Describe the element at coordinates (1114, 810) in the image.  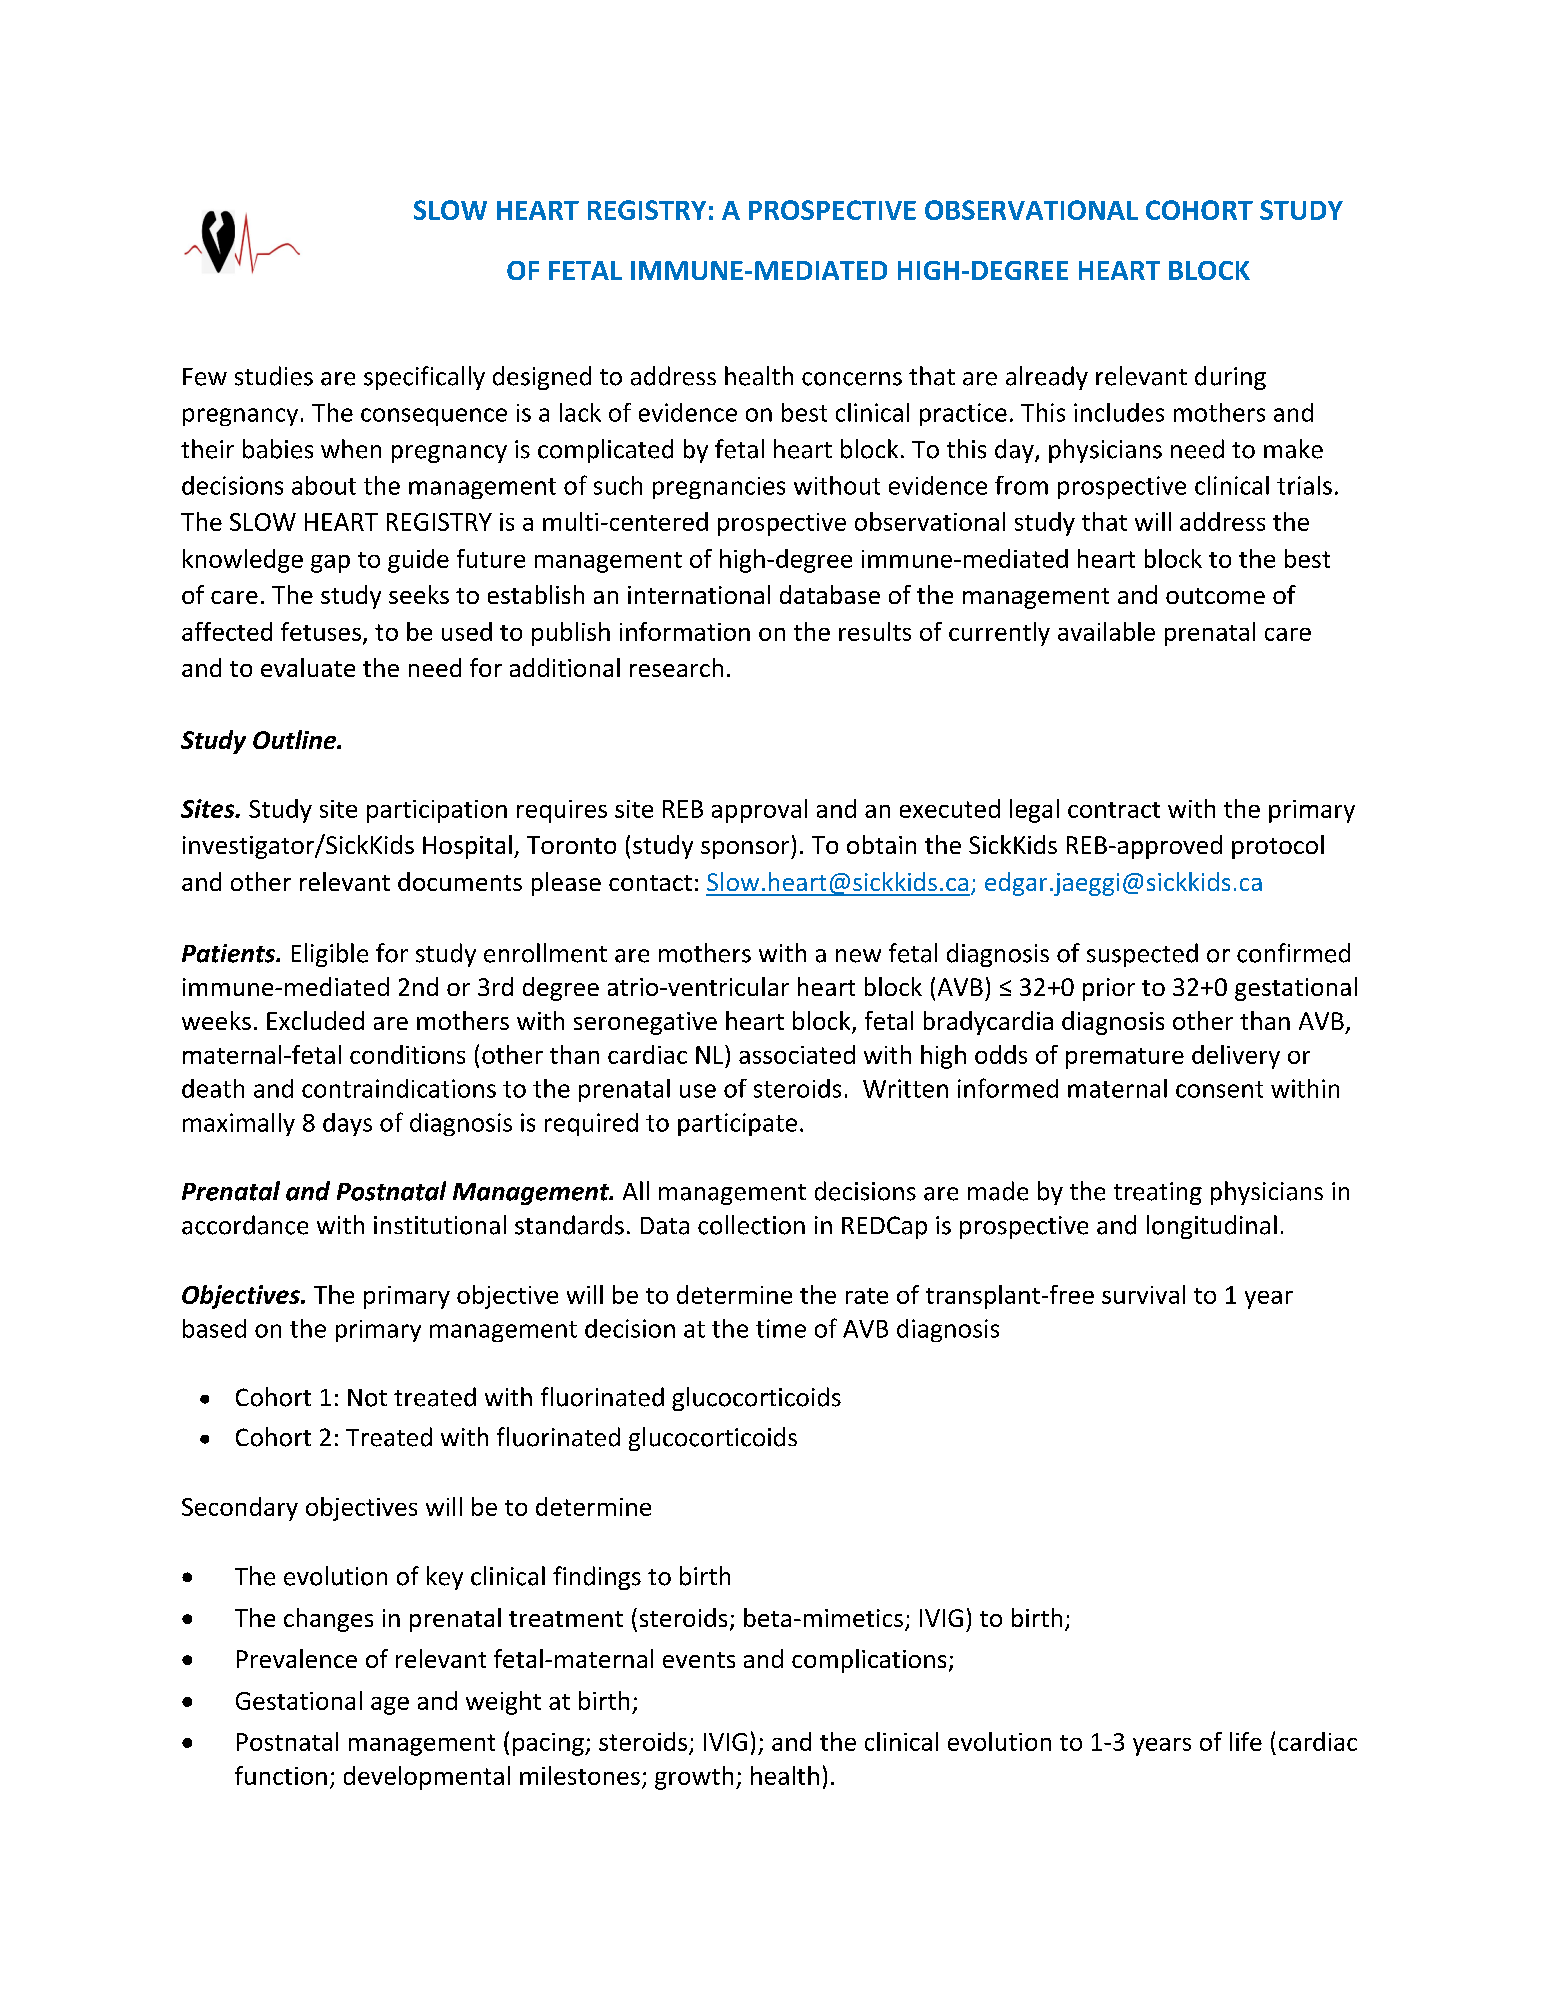
I see `contract` at that location.
